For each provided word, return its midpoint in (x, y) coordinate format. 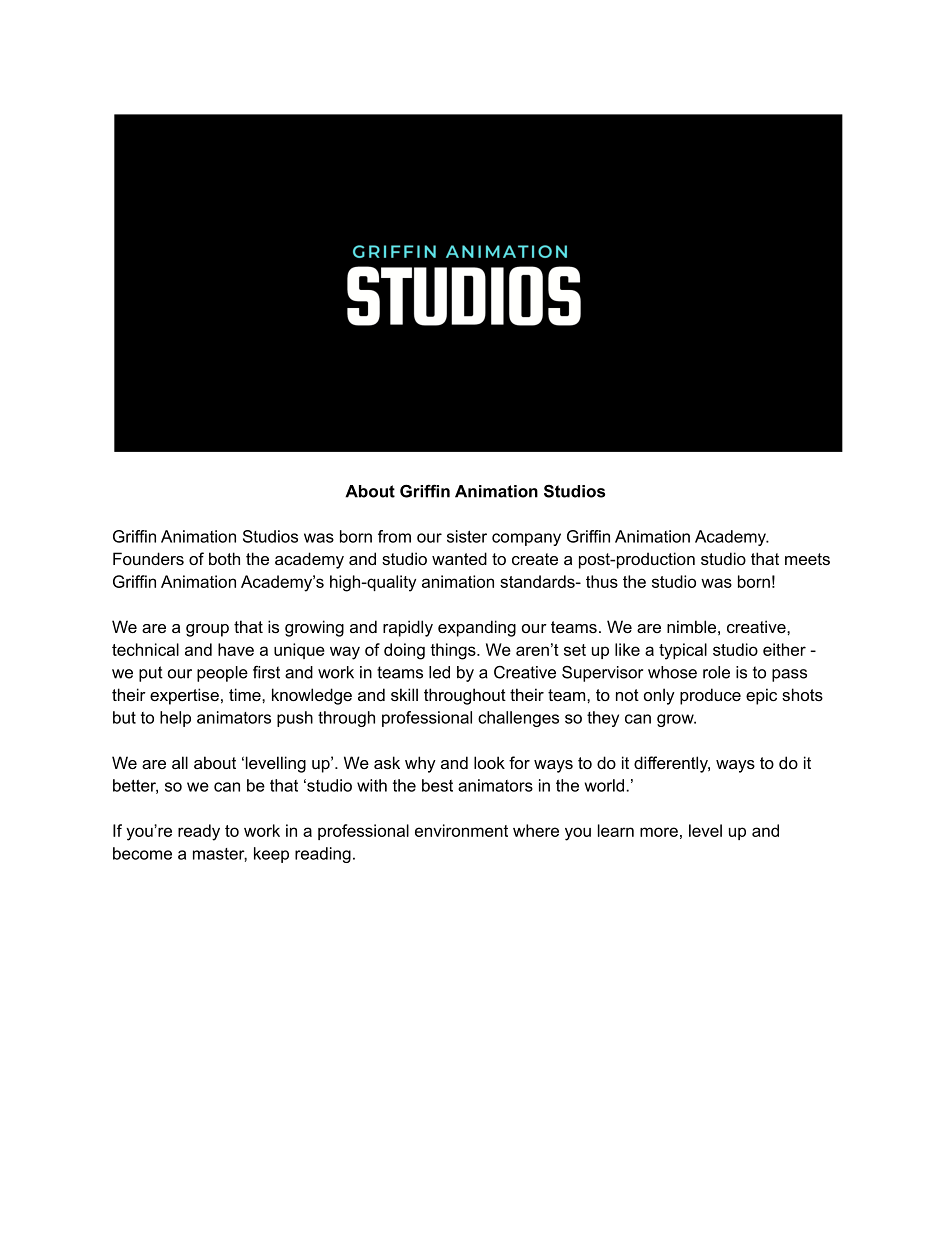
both (224, 558)
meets (807, 559)
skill (404, 694)
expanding (477, 628)
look (489, 762)
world (604, 785)
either (784, 649)
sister (467, 536)
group (207, 630)
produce (710, 696)
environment (461, 830)
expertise (184, 696)
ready (199, 832)
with (372, 785)
